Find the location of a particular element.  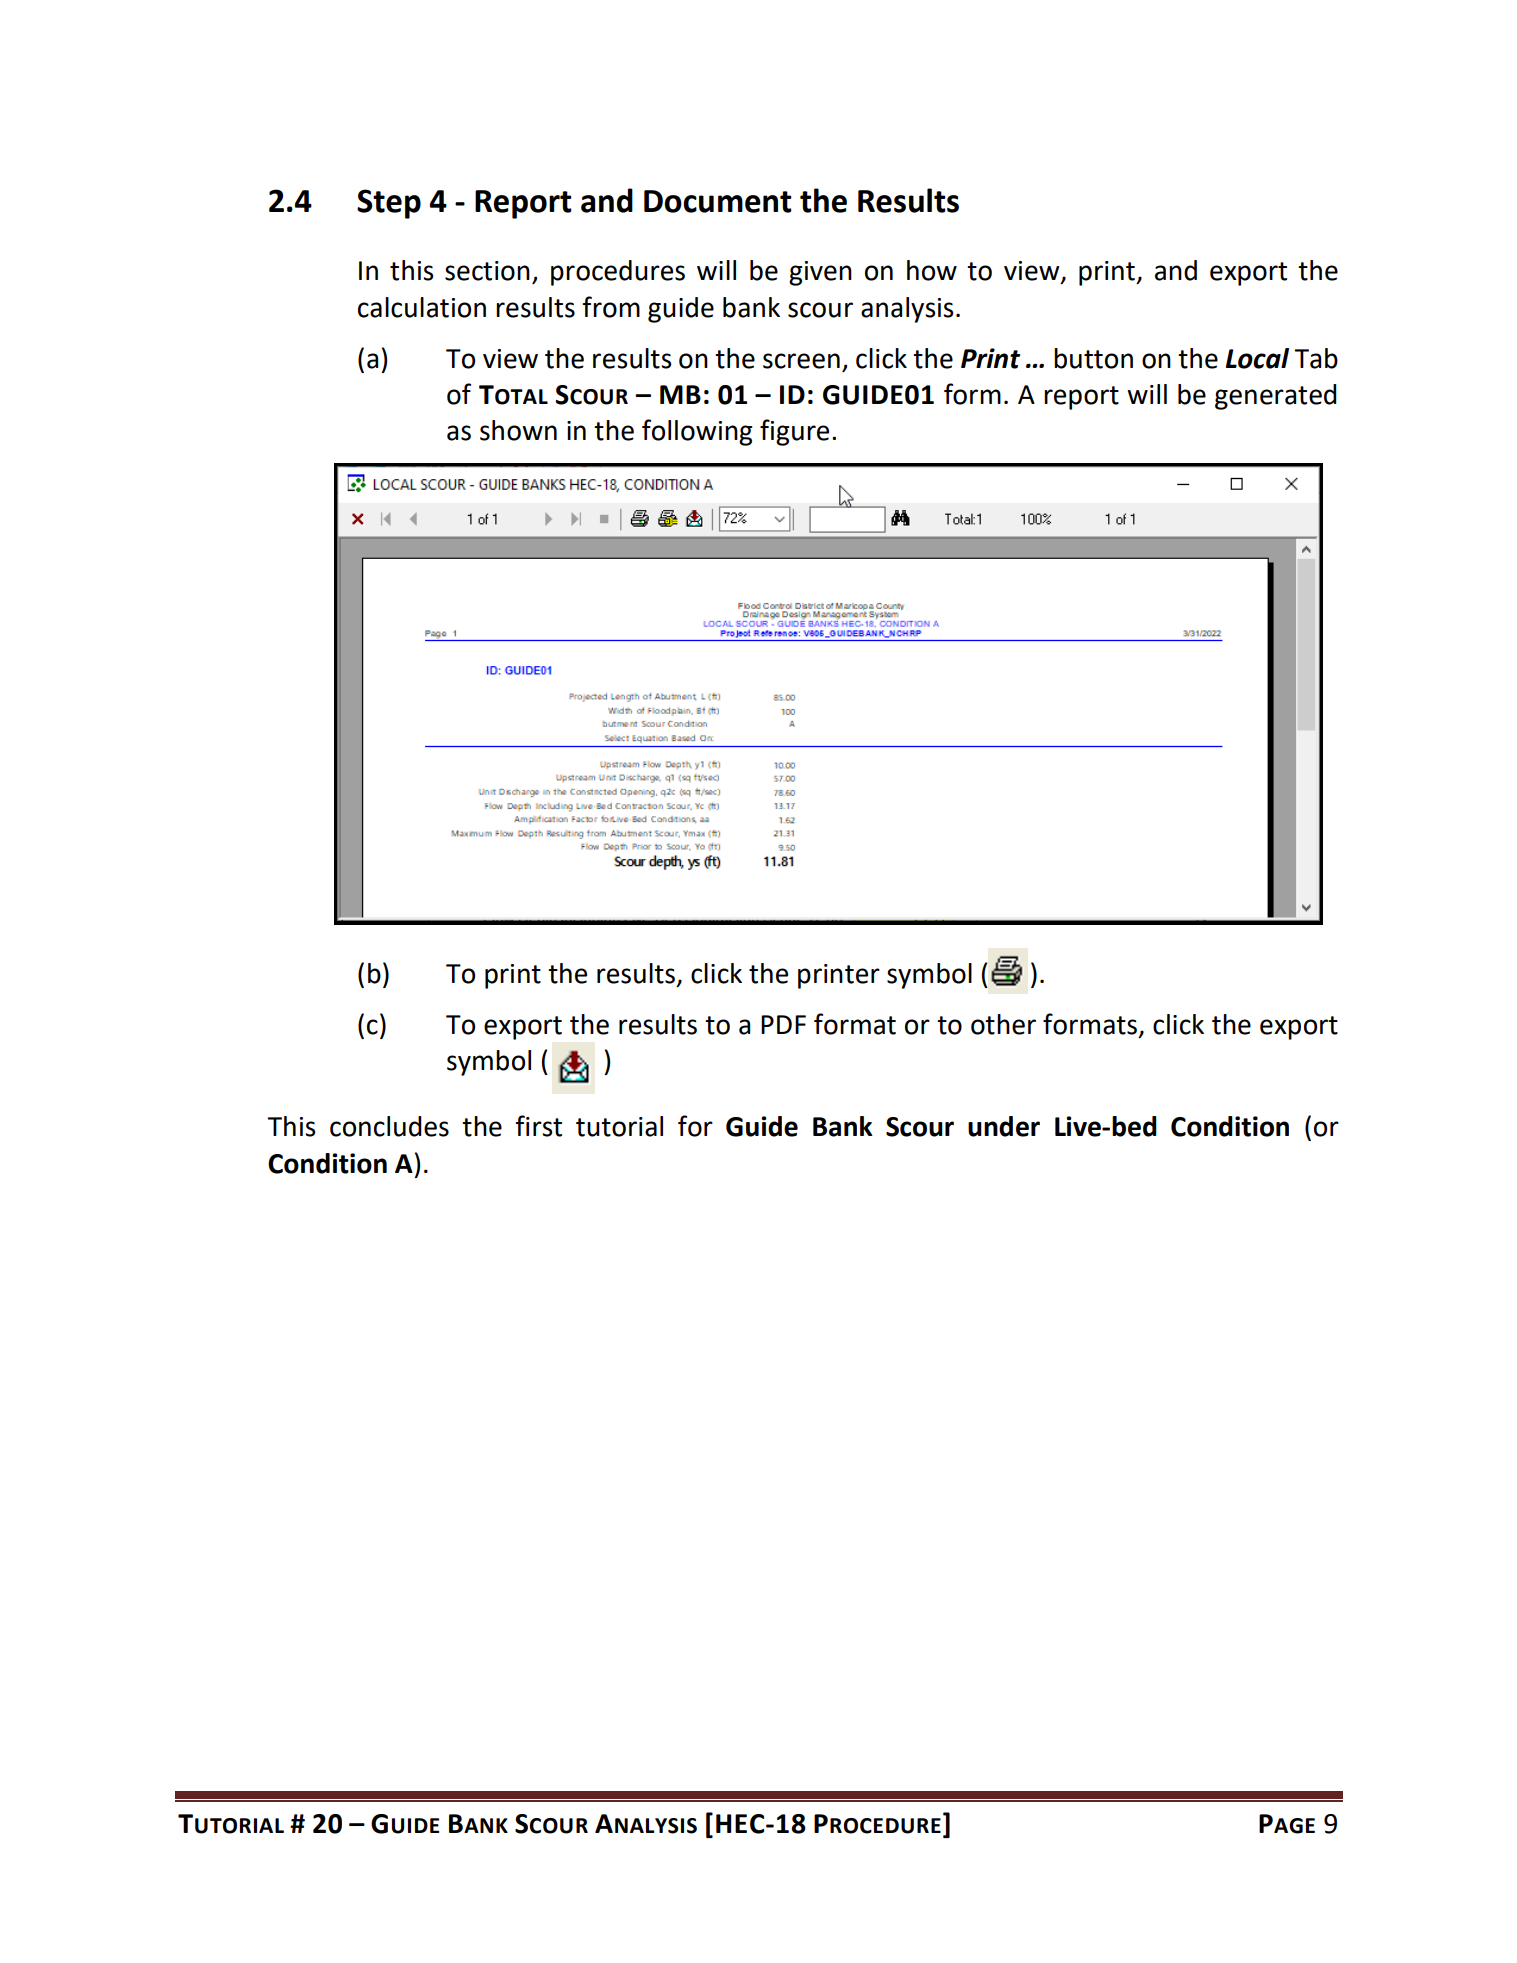

Local is located at coordinates (1257, 358).
